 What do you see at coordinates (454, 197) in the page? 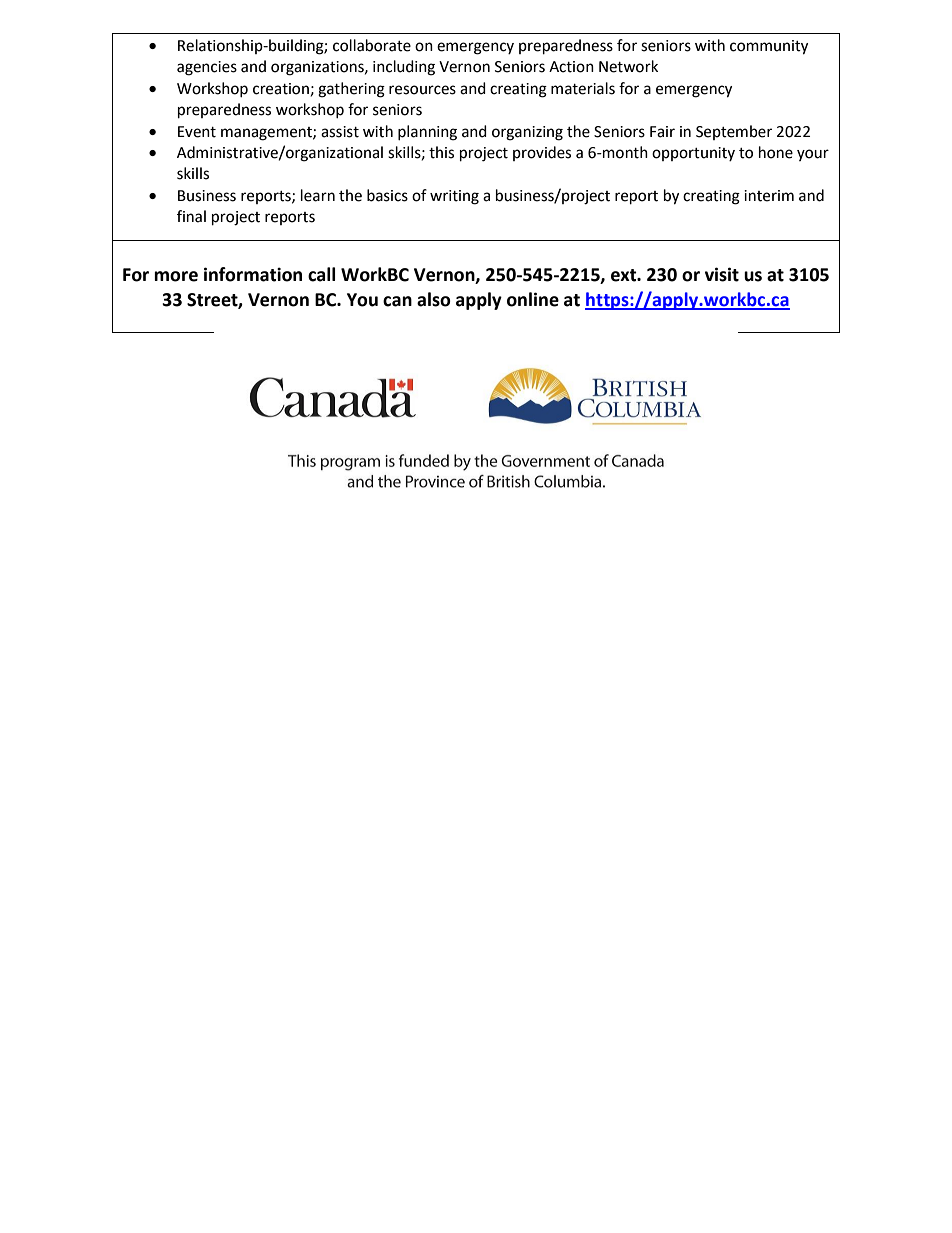
I see `writing` at bounding box center [454, 197].
